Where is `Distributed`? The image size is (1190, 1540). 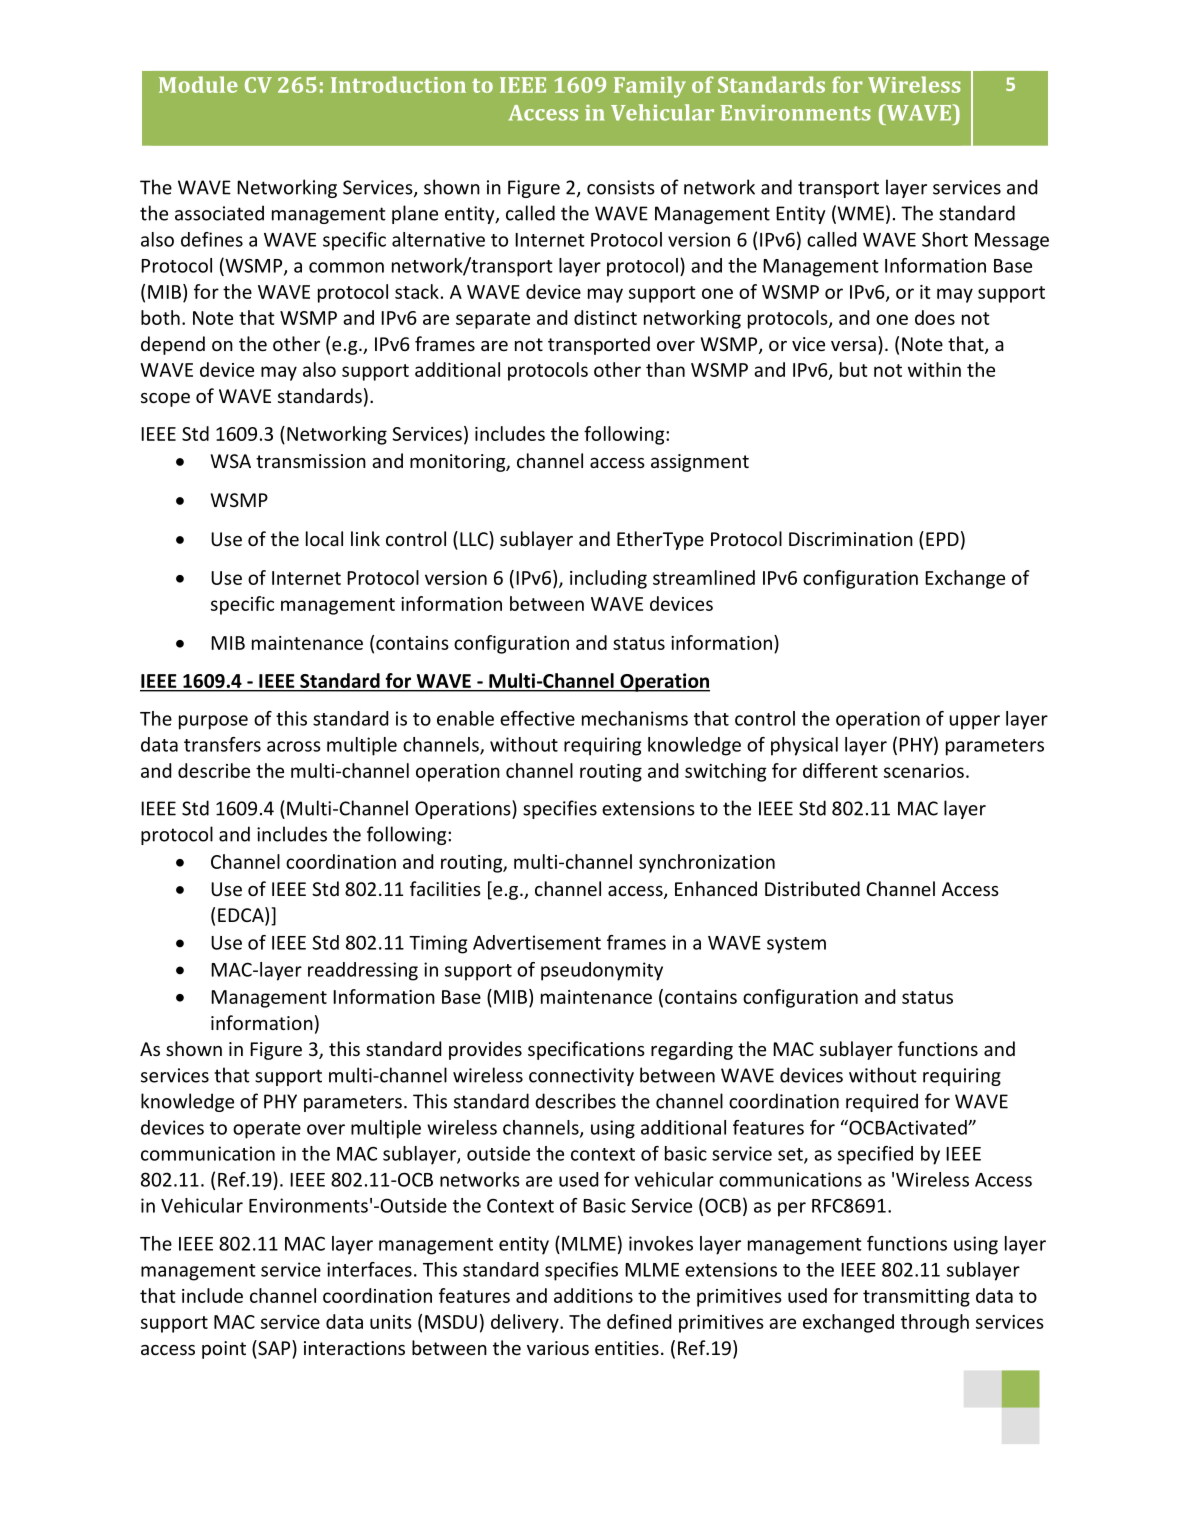 Distributed is located at coordinates (812, 888).
